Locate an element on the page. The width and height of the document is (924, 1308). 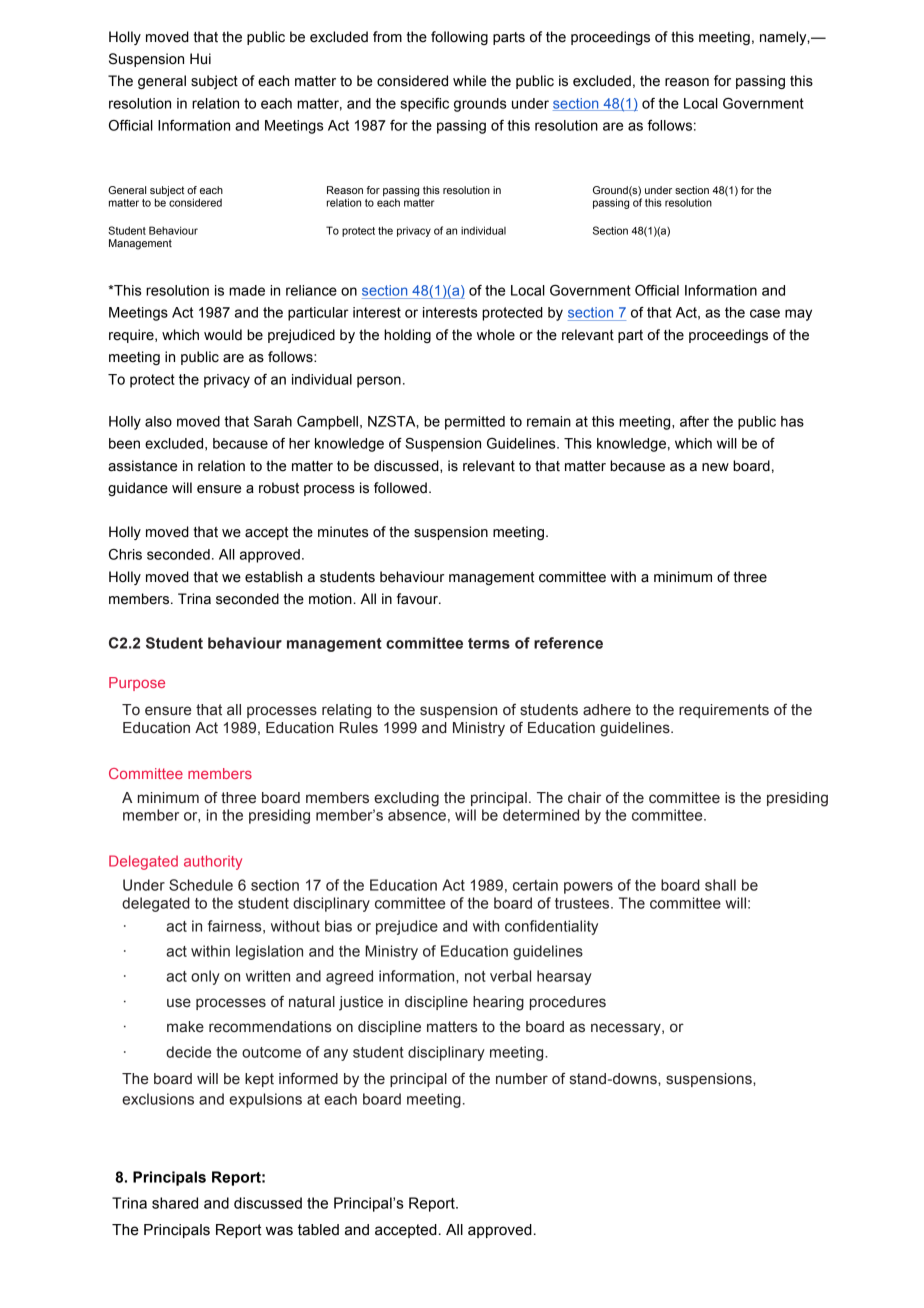
absence is located at coordinates (417, 815).
